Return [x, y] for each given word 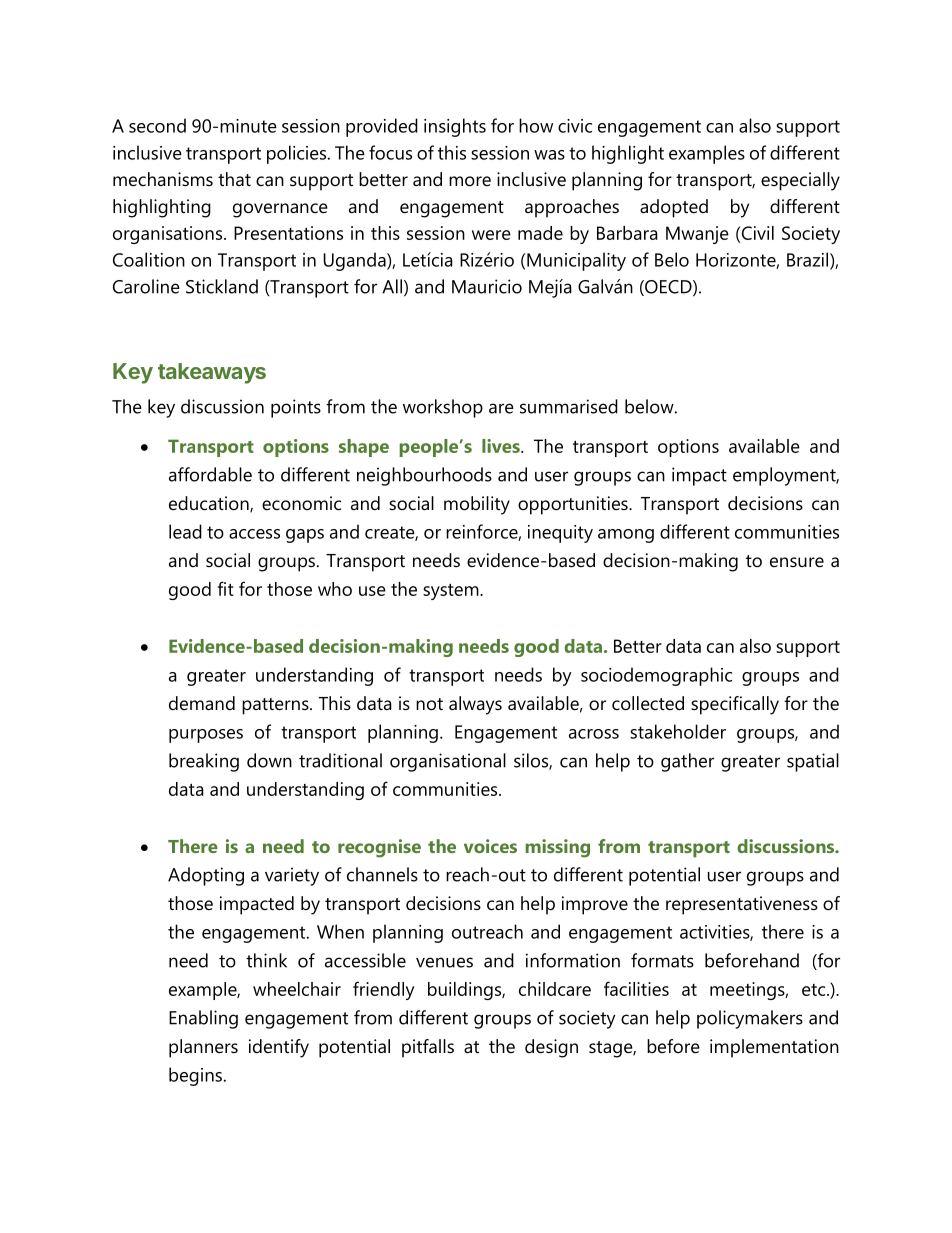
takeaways [212, 373]
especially [800, 181]
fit [226, 588]
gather [687, 762]
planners [203, 1048]
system [452, 591]
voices [490, 846]
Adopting [206, 876]
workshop [443, 408]
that [234, 179]
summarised [569, 406]
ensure [797, 562]
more [470, 181]
